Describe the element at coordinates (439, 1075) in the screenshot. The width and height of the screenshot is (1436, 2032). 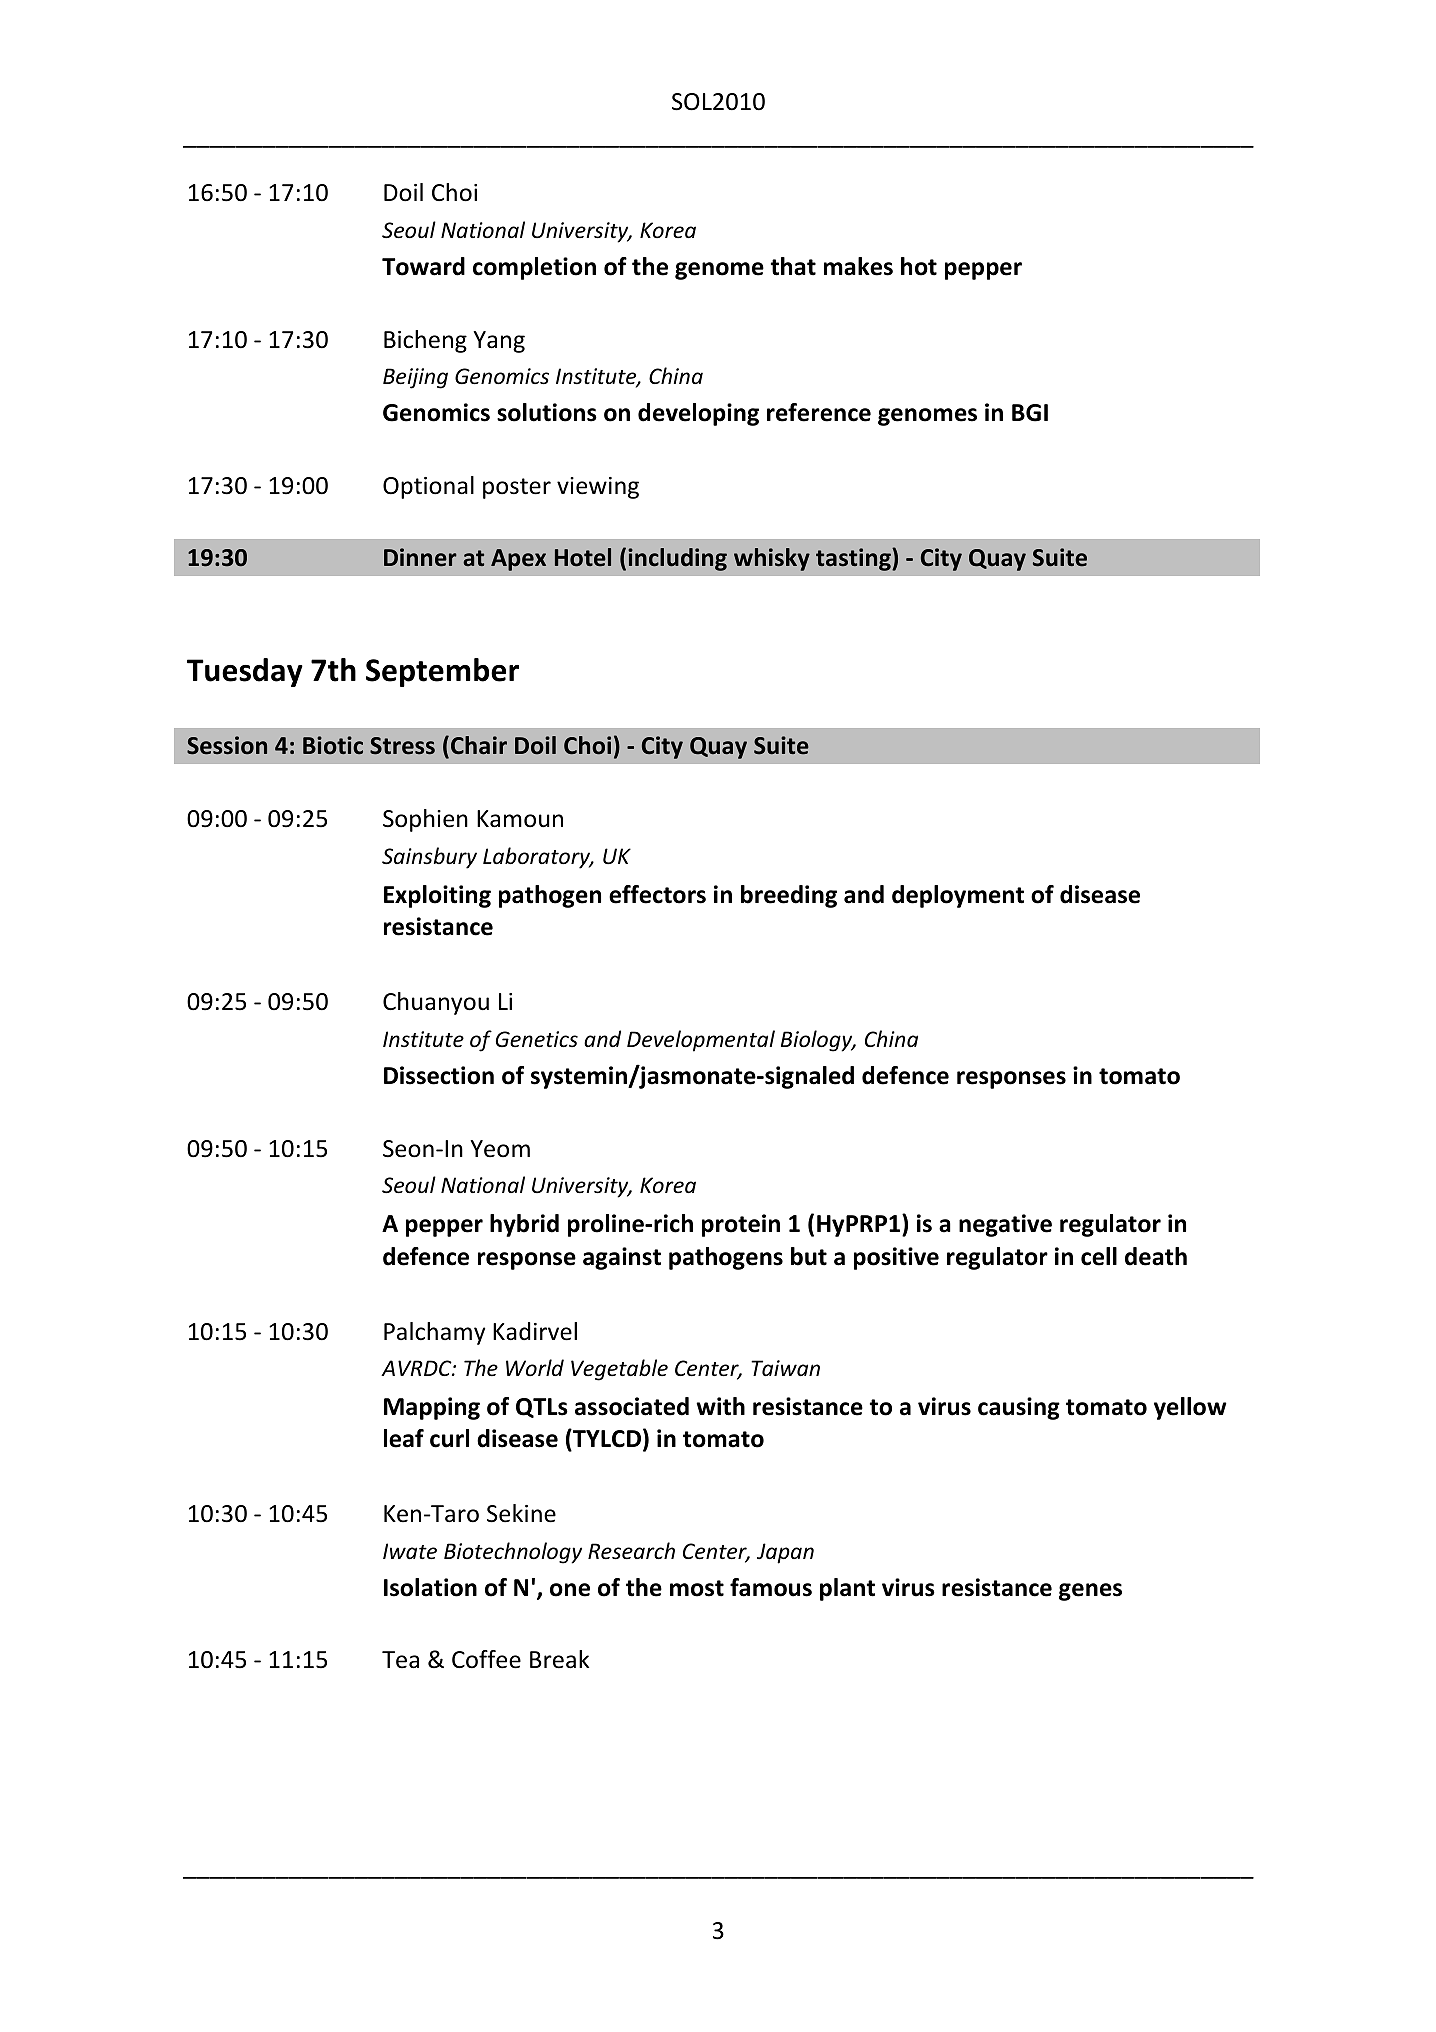
I see `Dissection` at that location.
